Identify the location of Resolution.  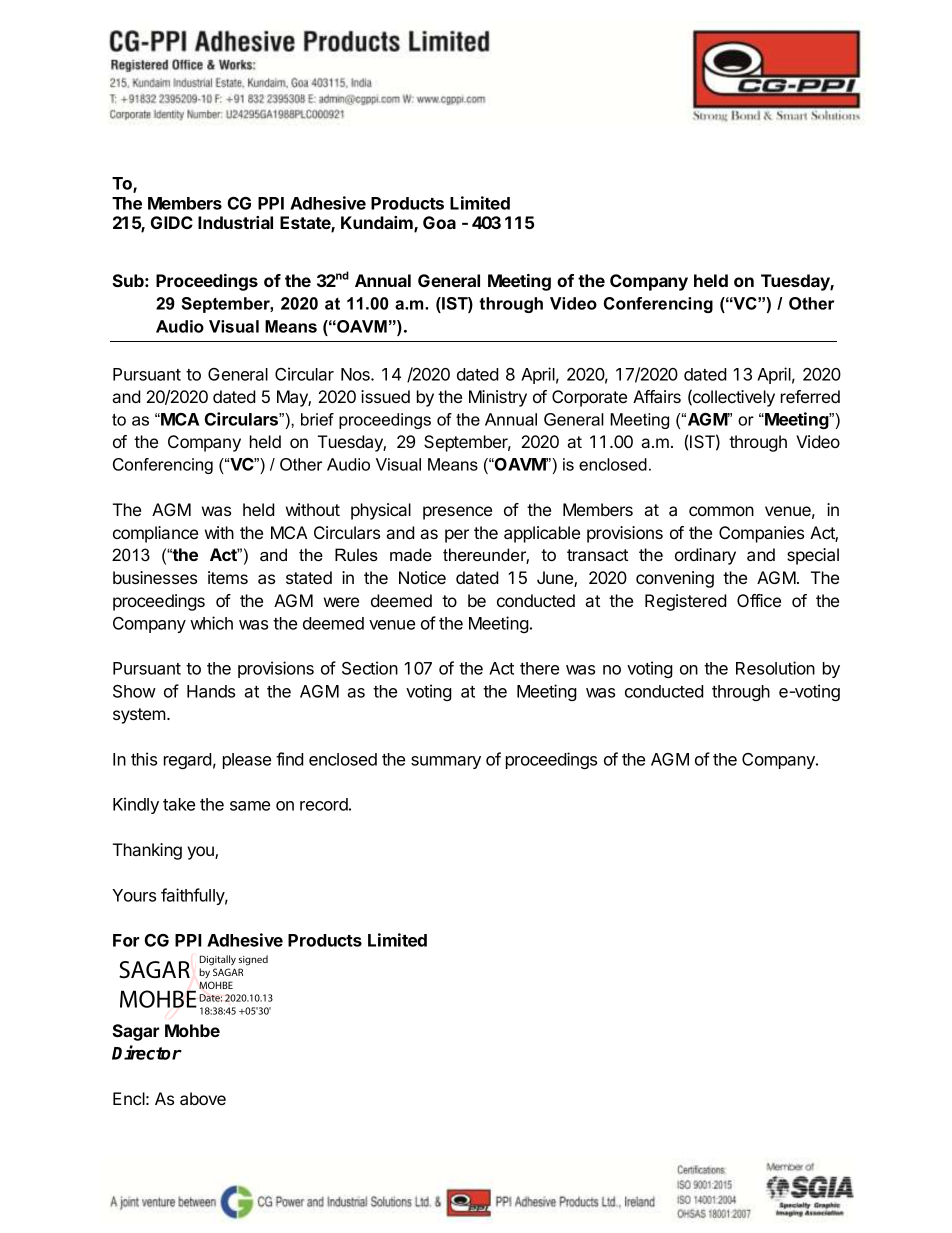
(775, 668).
